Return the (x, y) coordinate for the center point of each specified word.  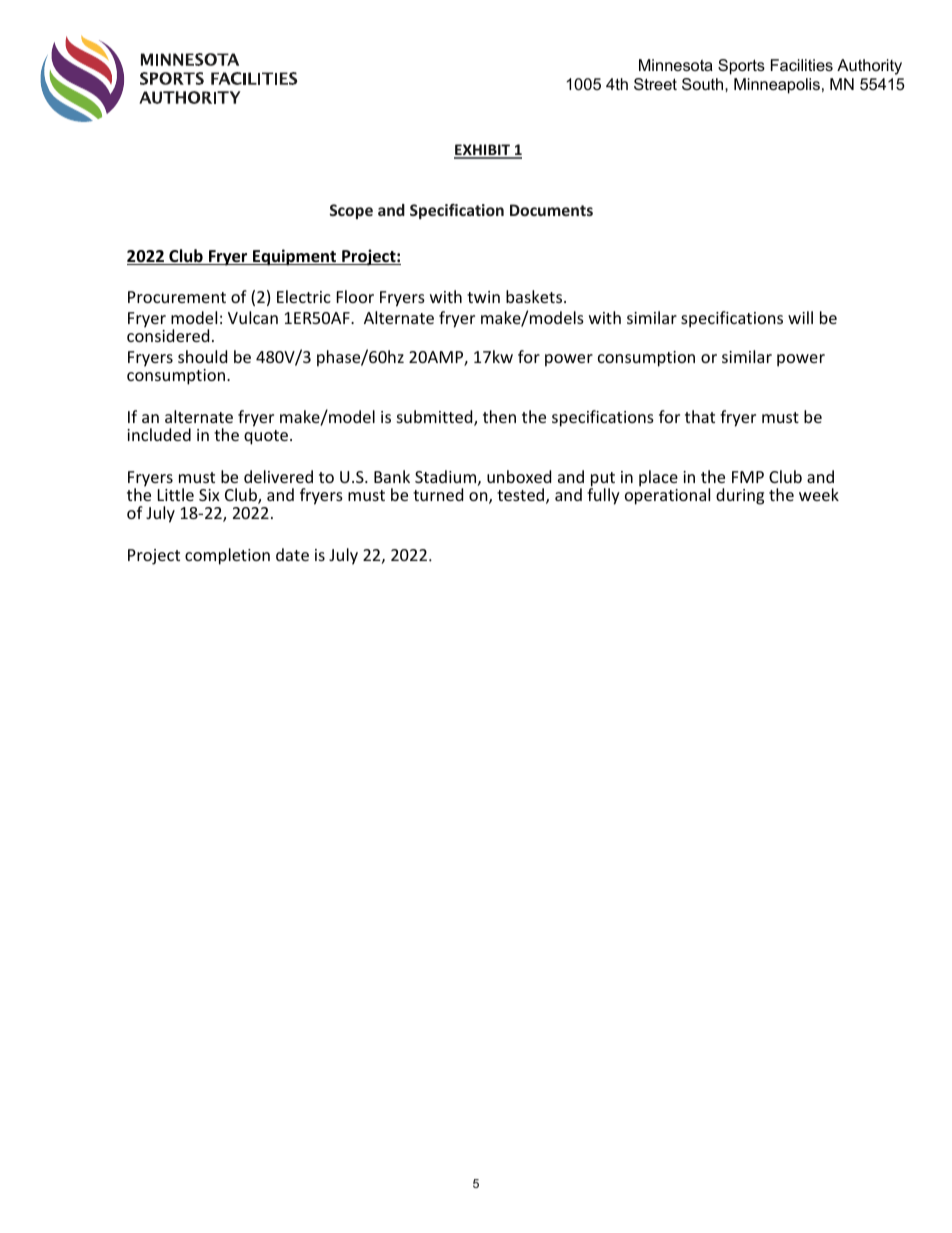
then (499, 416)
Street (655, 84)
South (704, 84)
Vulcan (253, 317)
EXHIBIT (483, 151)
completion (227, 556)
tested (522, 496)
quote (266, 437)
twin (483, 297)
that (700, 416)
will (800, 317)
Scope (351, 211)
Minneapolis (777, 86)
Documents (551, 210)
